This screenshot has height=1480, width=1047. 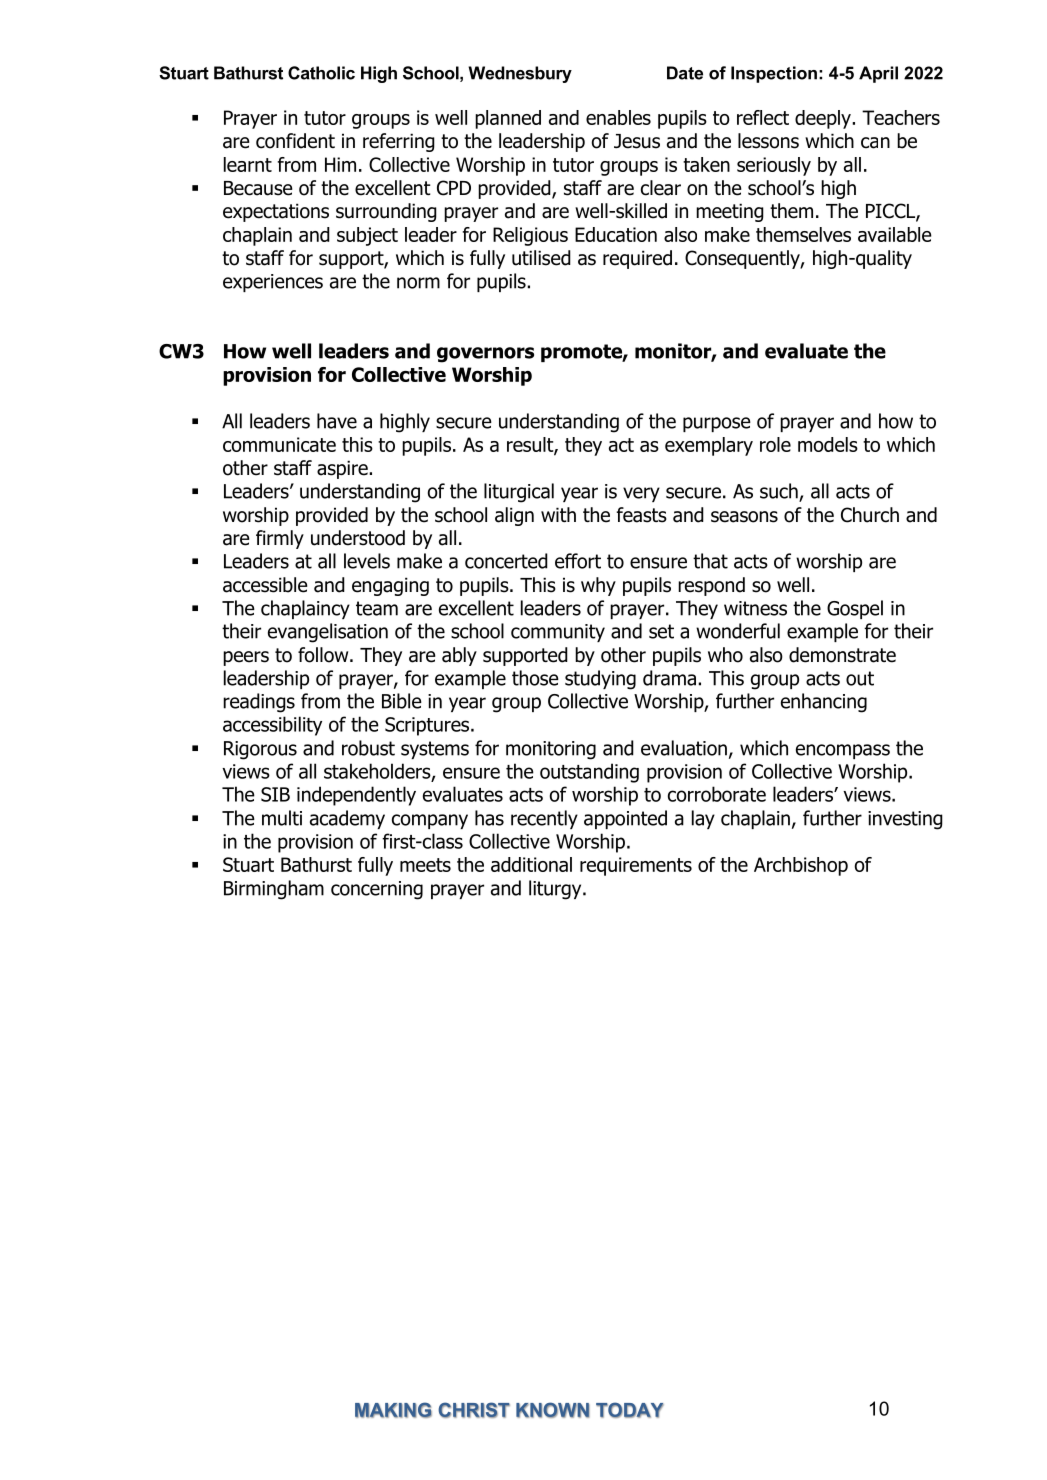 What do you see at coordinates (377, 890) in the screenshot?
I see `concerning` at bounding box center [377, 890].
